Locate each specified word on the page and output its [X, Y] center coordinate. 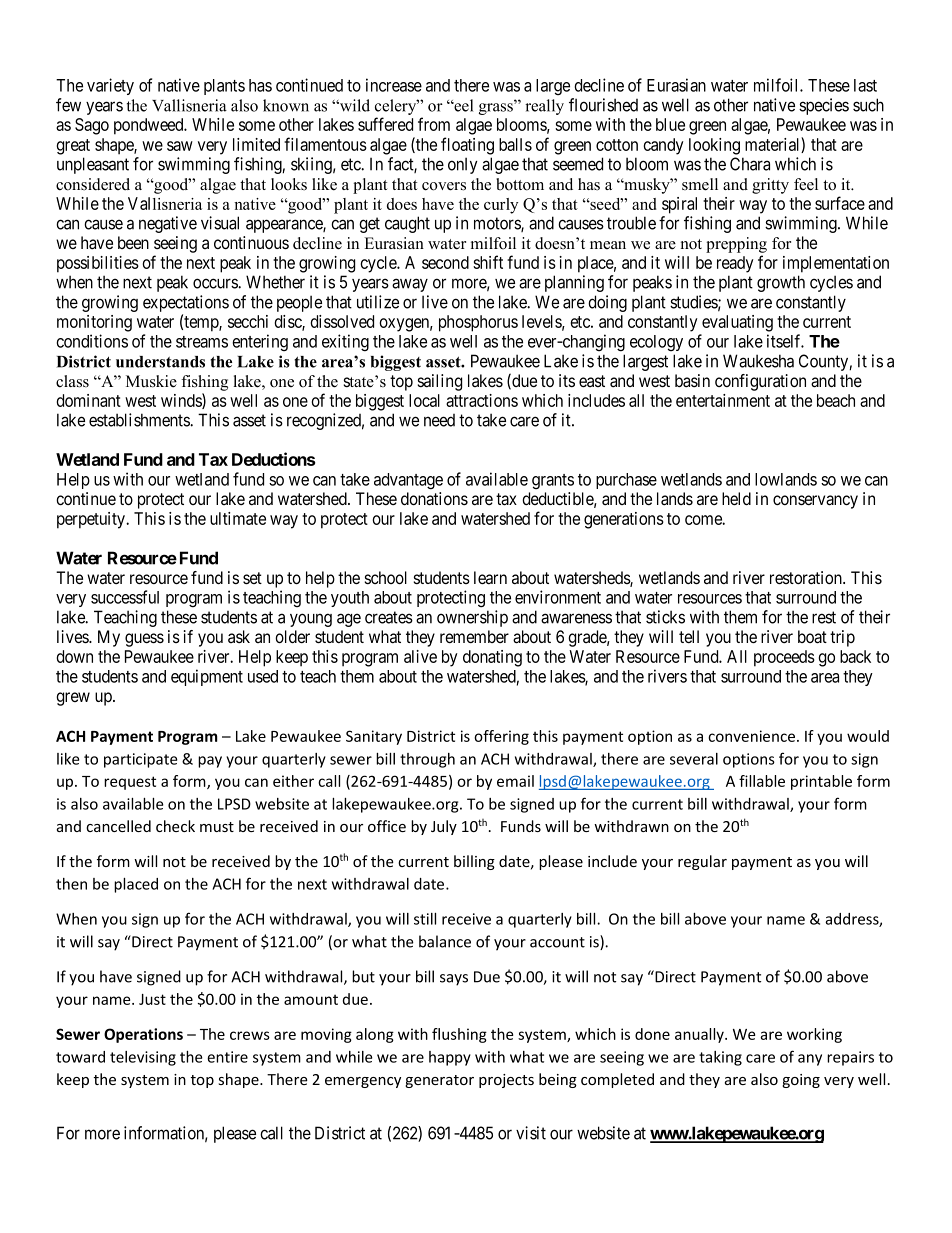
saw [180, 146]
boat [812, 637]
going [801, 1081]
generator [439, 1081]
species [824, 106]
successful [125, 597]
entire [227, 1057]
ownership [472, 618]
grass [497, 108]
